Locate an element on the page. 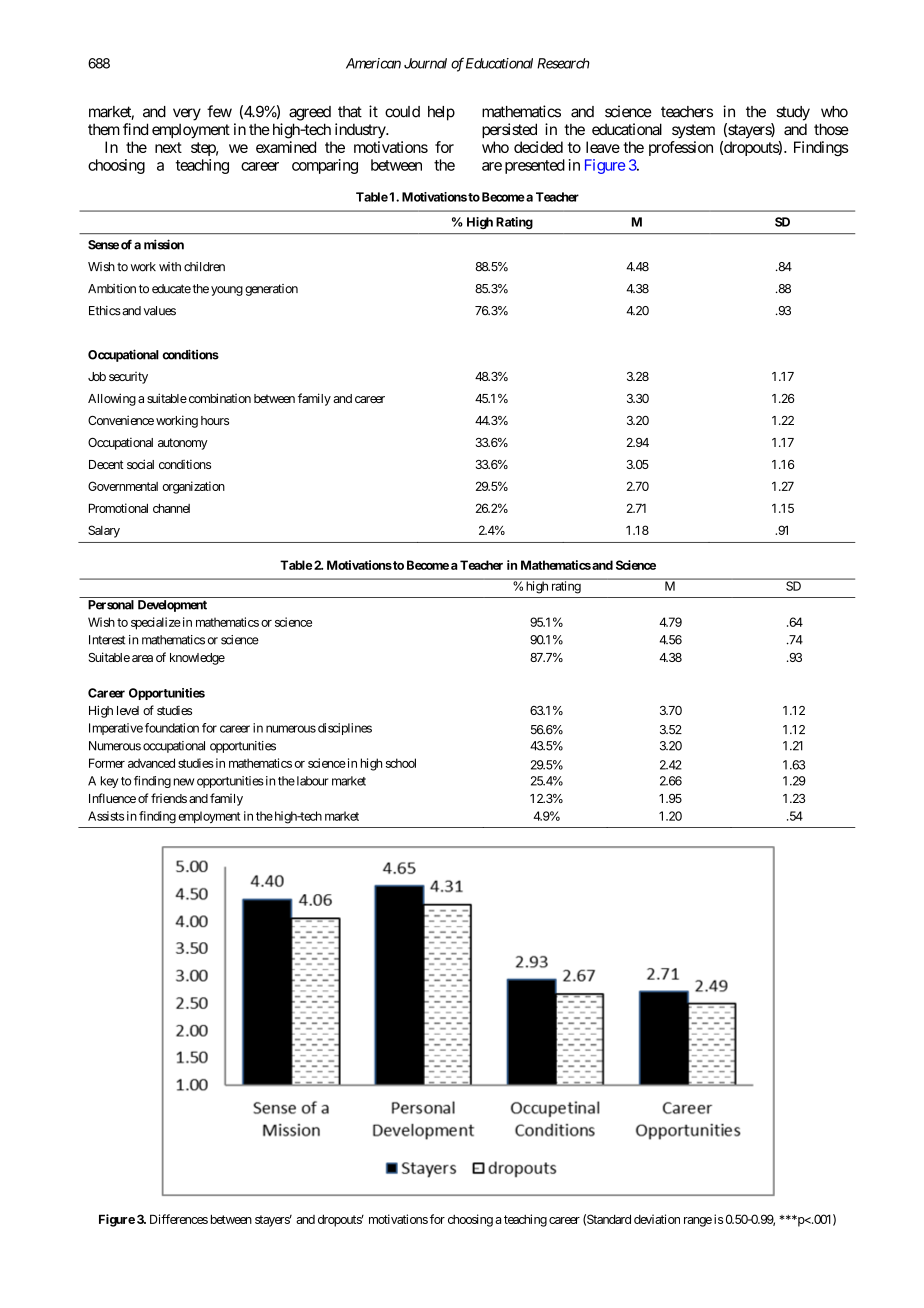  school is located at coordinates (401, 763).
